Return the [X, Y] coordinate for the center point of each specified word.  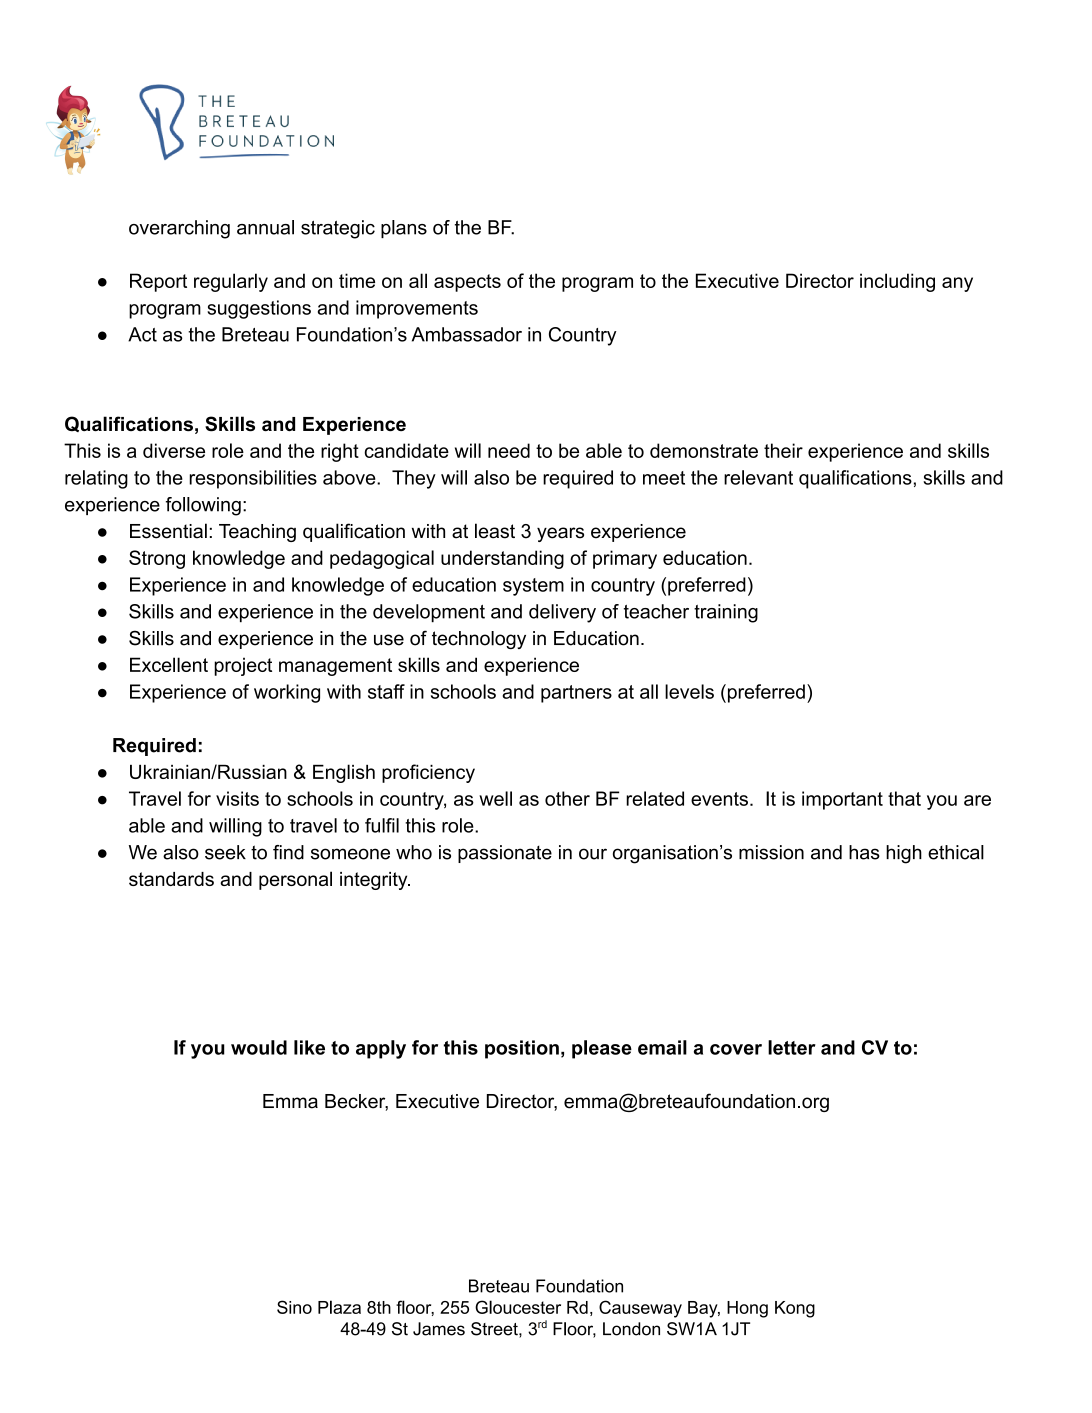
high [904, 854]
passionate [505, 854]
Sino [294, 1307]
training [726, 613]
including [897, 282]
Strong [157, 559]
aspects [467, 283]
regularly [231, 282]
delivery [562, 613]
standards [171, 879]
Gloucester [518, 1307]
